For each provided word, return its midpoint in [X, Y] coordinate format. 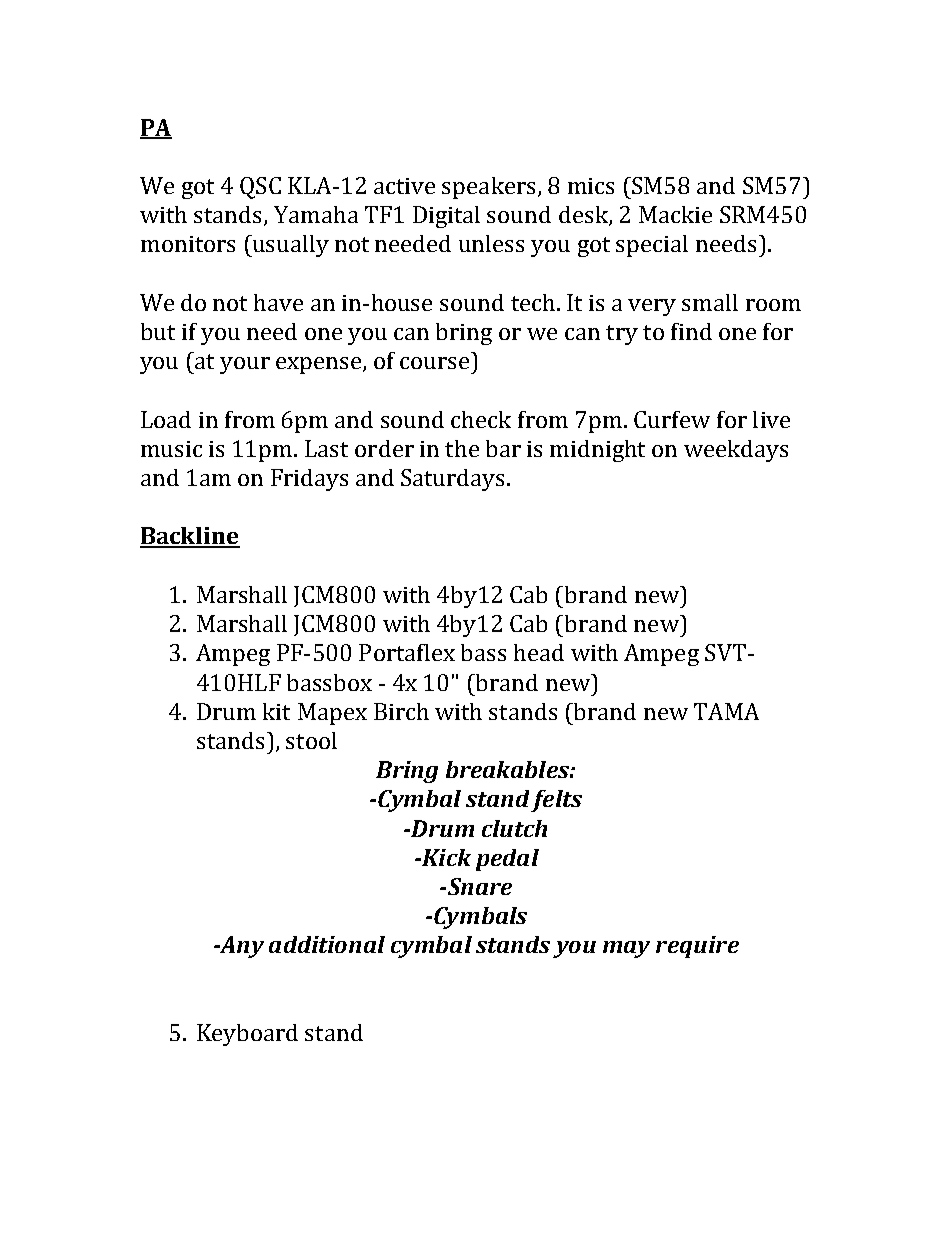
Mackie [675, 214]
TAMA [726, 711]
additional [327, 944]
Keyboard [247, 1035]
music [171, 449]
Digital [446, 217]
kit [276, 711]
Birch [401, 711]
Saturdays [454, 480]
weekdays [736, 451]
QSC [260, 188]
